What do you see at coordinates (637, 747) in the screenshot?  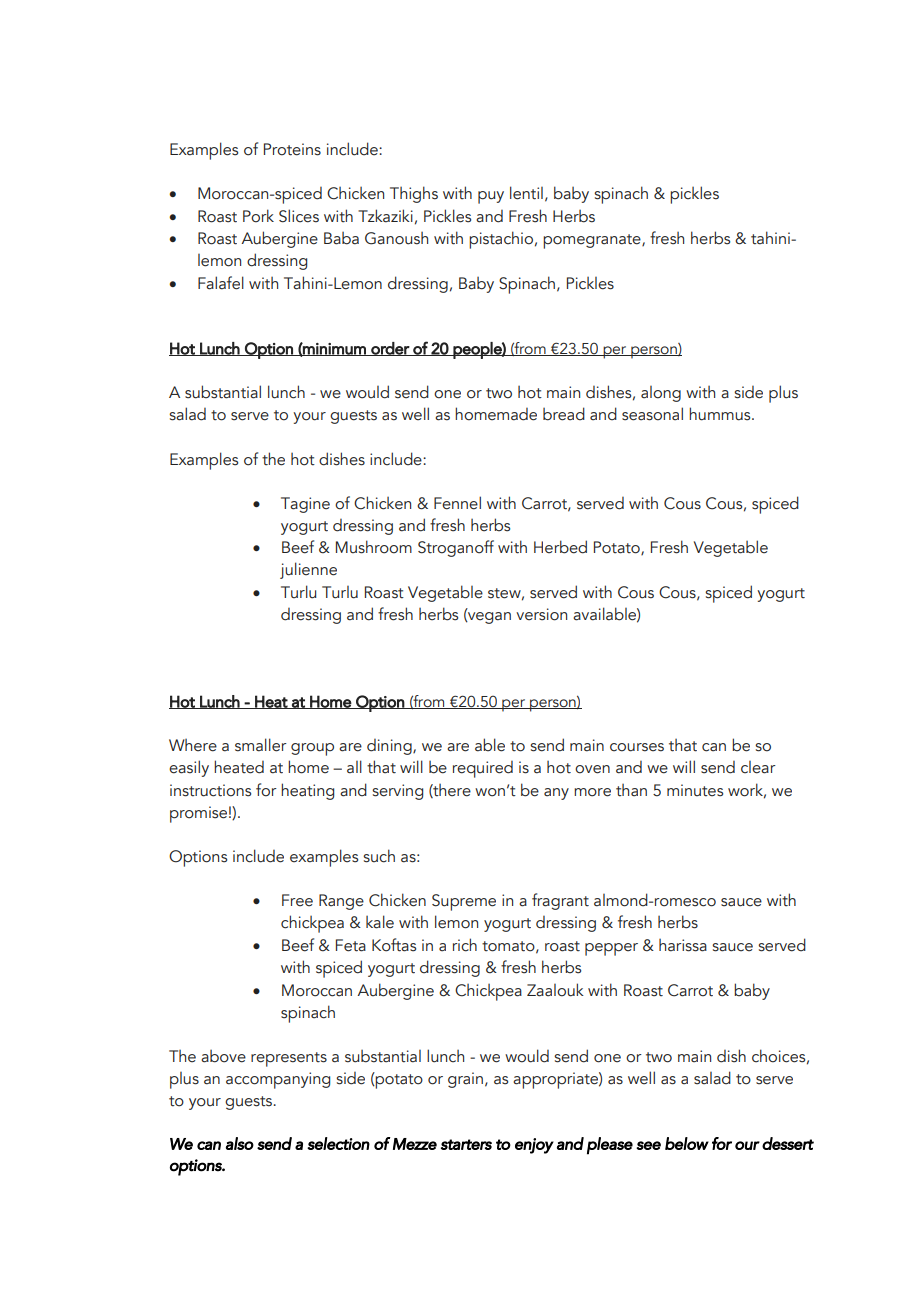 I see `courses` at bounding box center [637, 747].
